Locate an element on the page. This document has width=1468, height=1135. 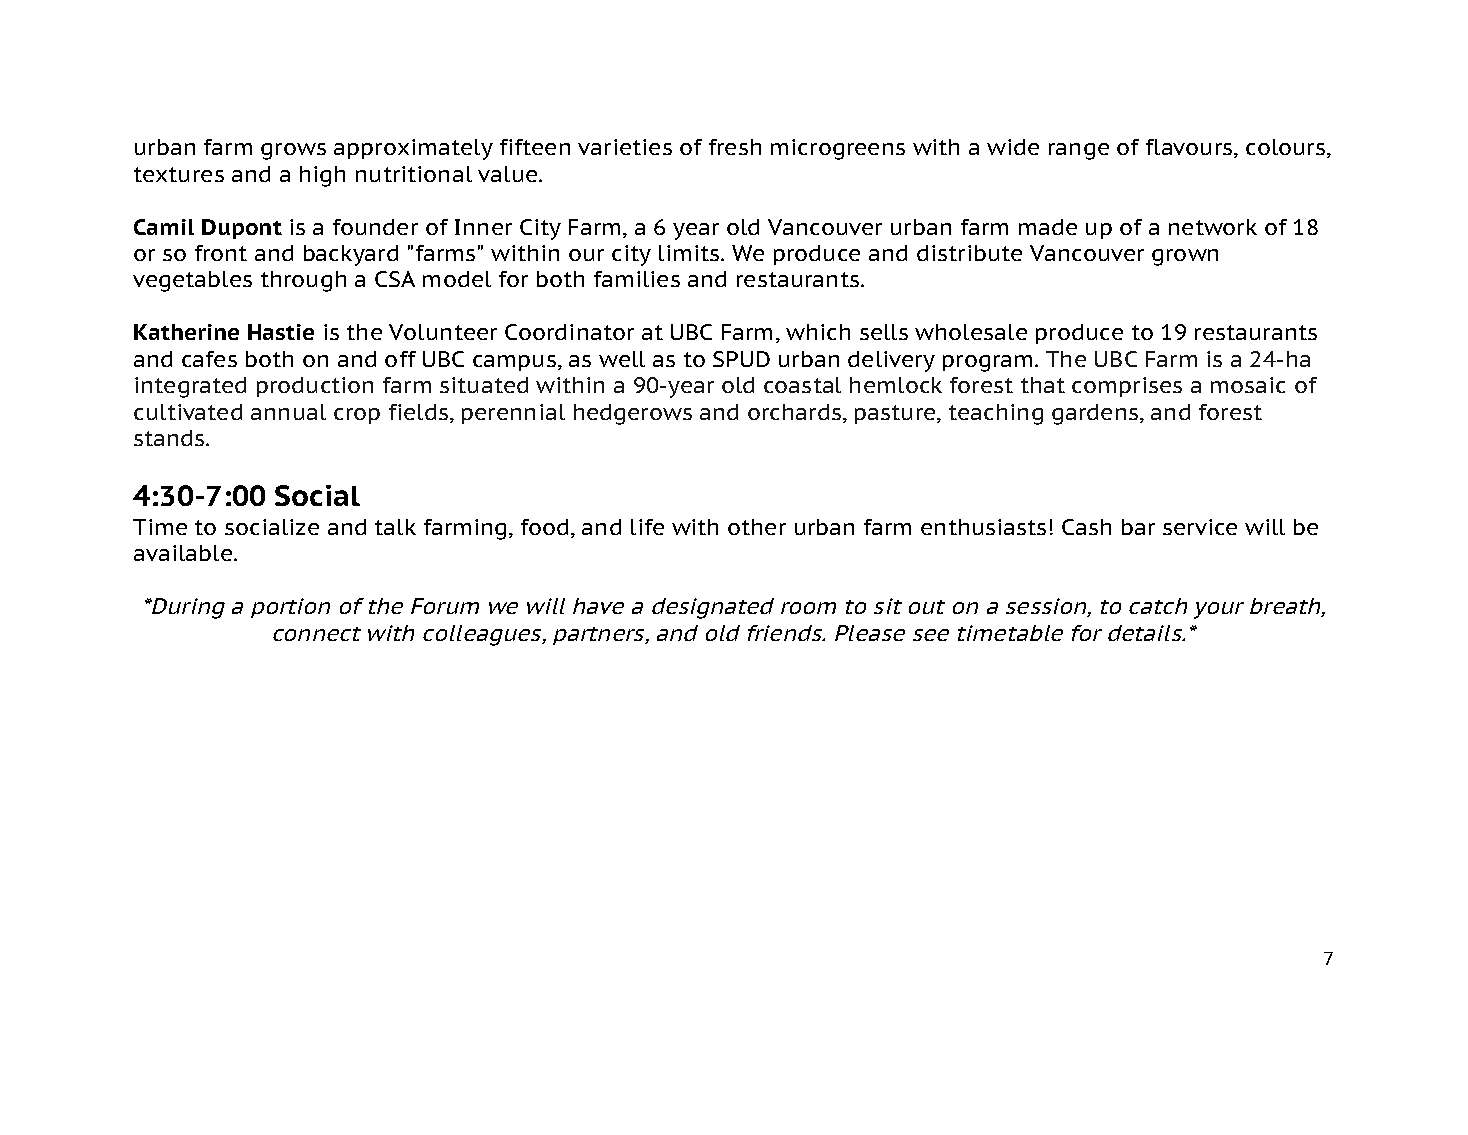
limits is located at coordinates (690, 253).
